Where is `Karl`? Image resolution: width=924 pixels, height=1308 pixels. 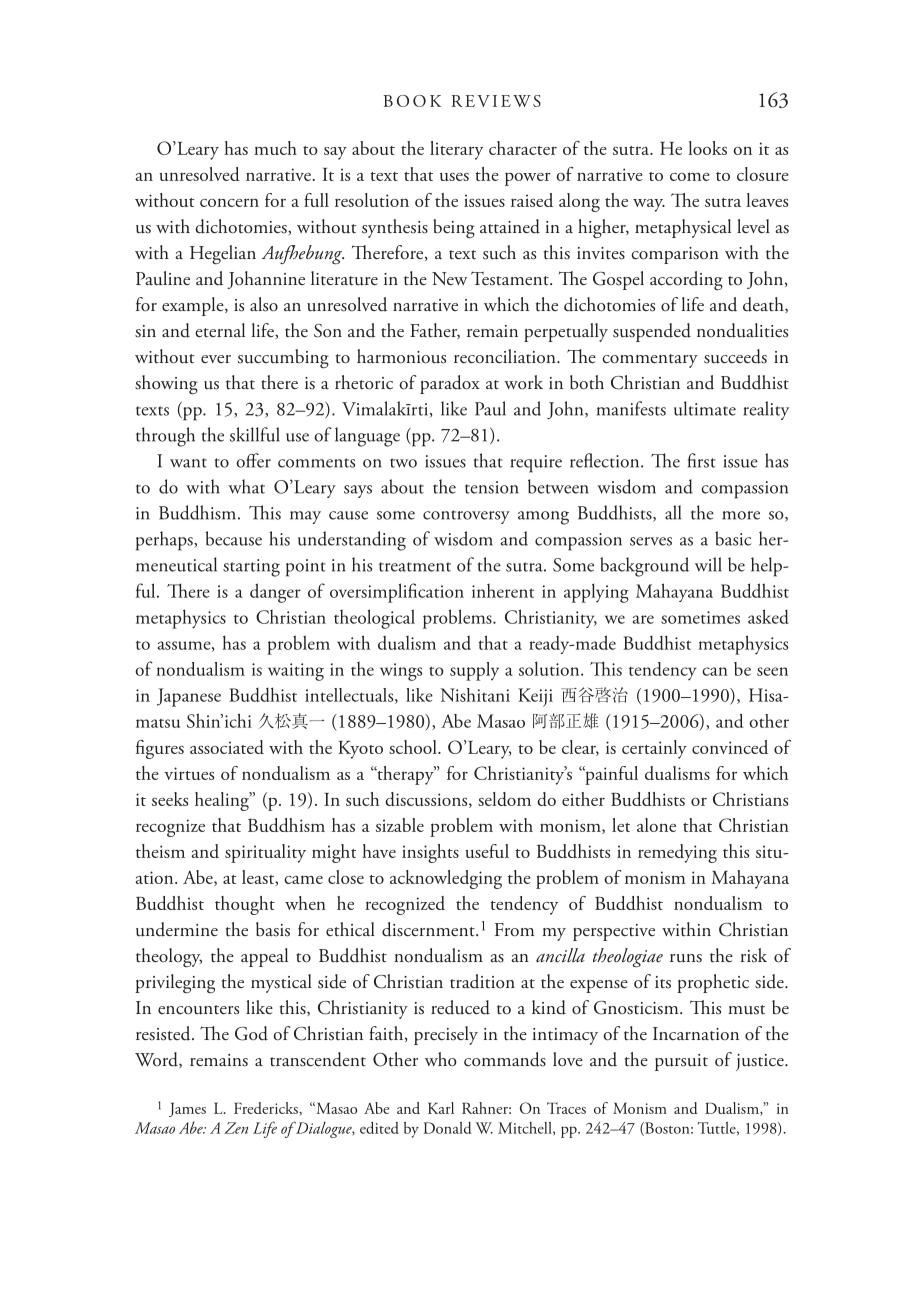 Karl is located at coordinates (441, 1108).
